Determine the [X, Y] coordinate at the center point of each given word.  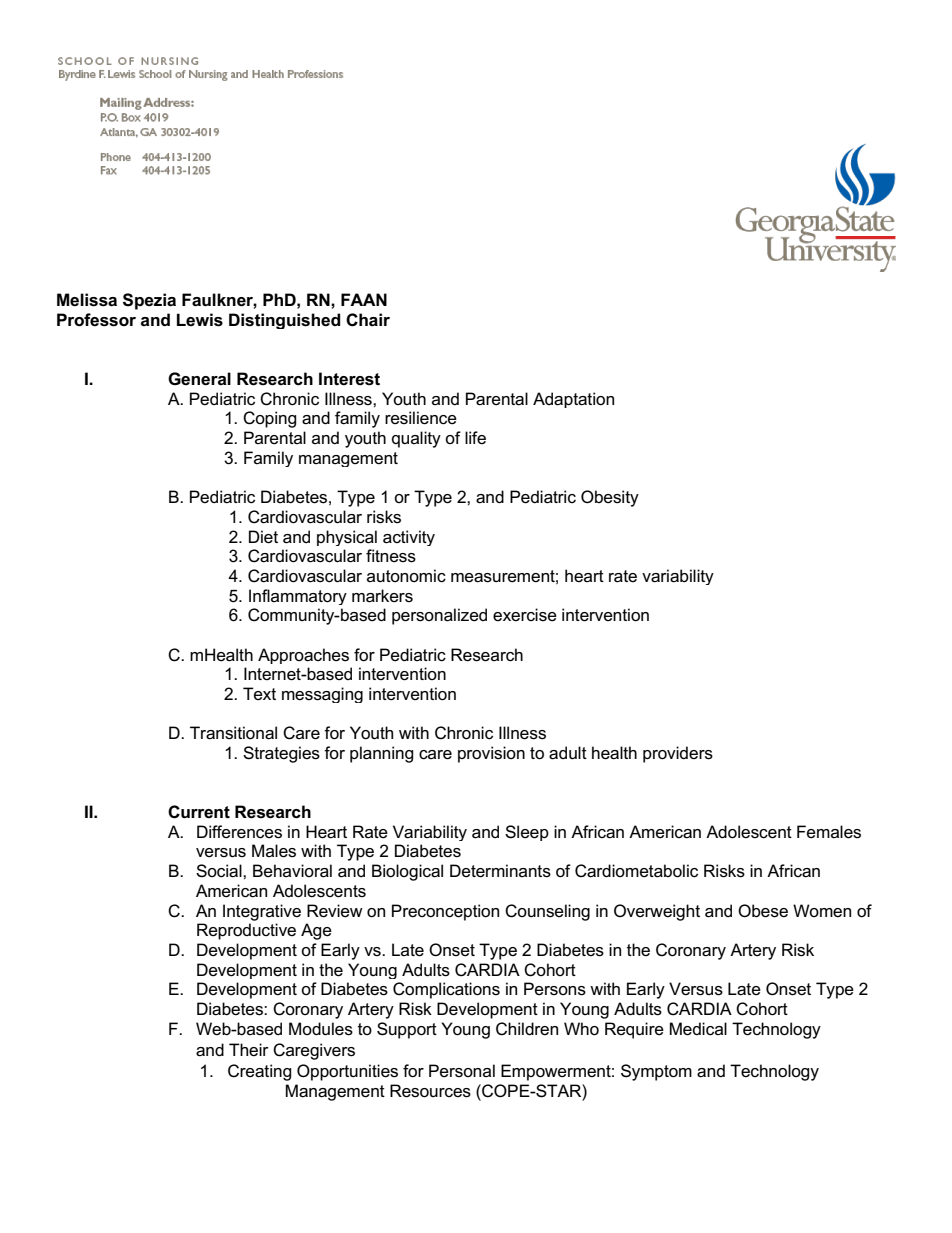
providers [678, 754]
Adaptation [573, 400]
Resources [430, 1091]
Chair [368, 320]
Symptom [656, 1072]
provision [491, 754]
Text [259, 694]
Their [249, 1049]
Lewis [200, 320]
